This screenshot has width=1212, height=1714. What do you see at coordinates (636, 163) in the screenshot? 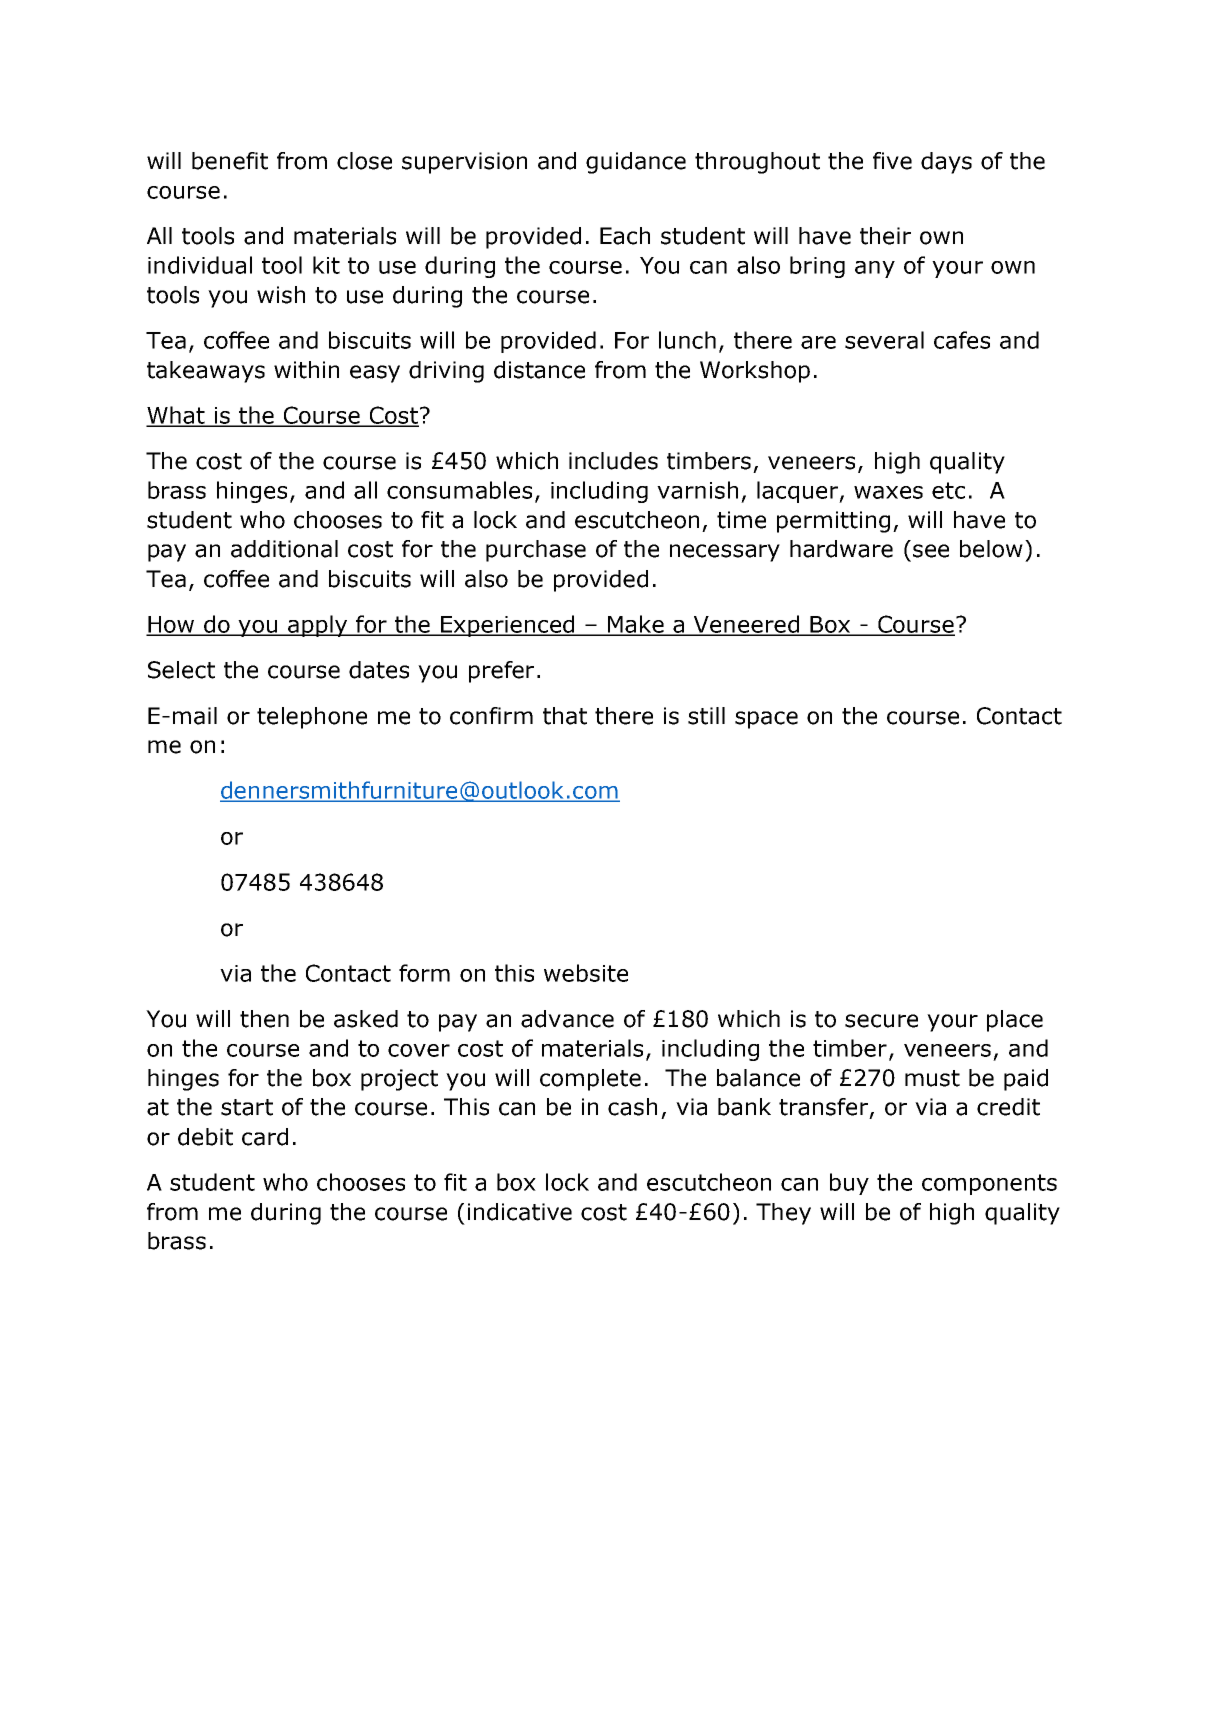
I see `guidance` at bounding box center [636, 163].
